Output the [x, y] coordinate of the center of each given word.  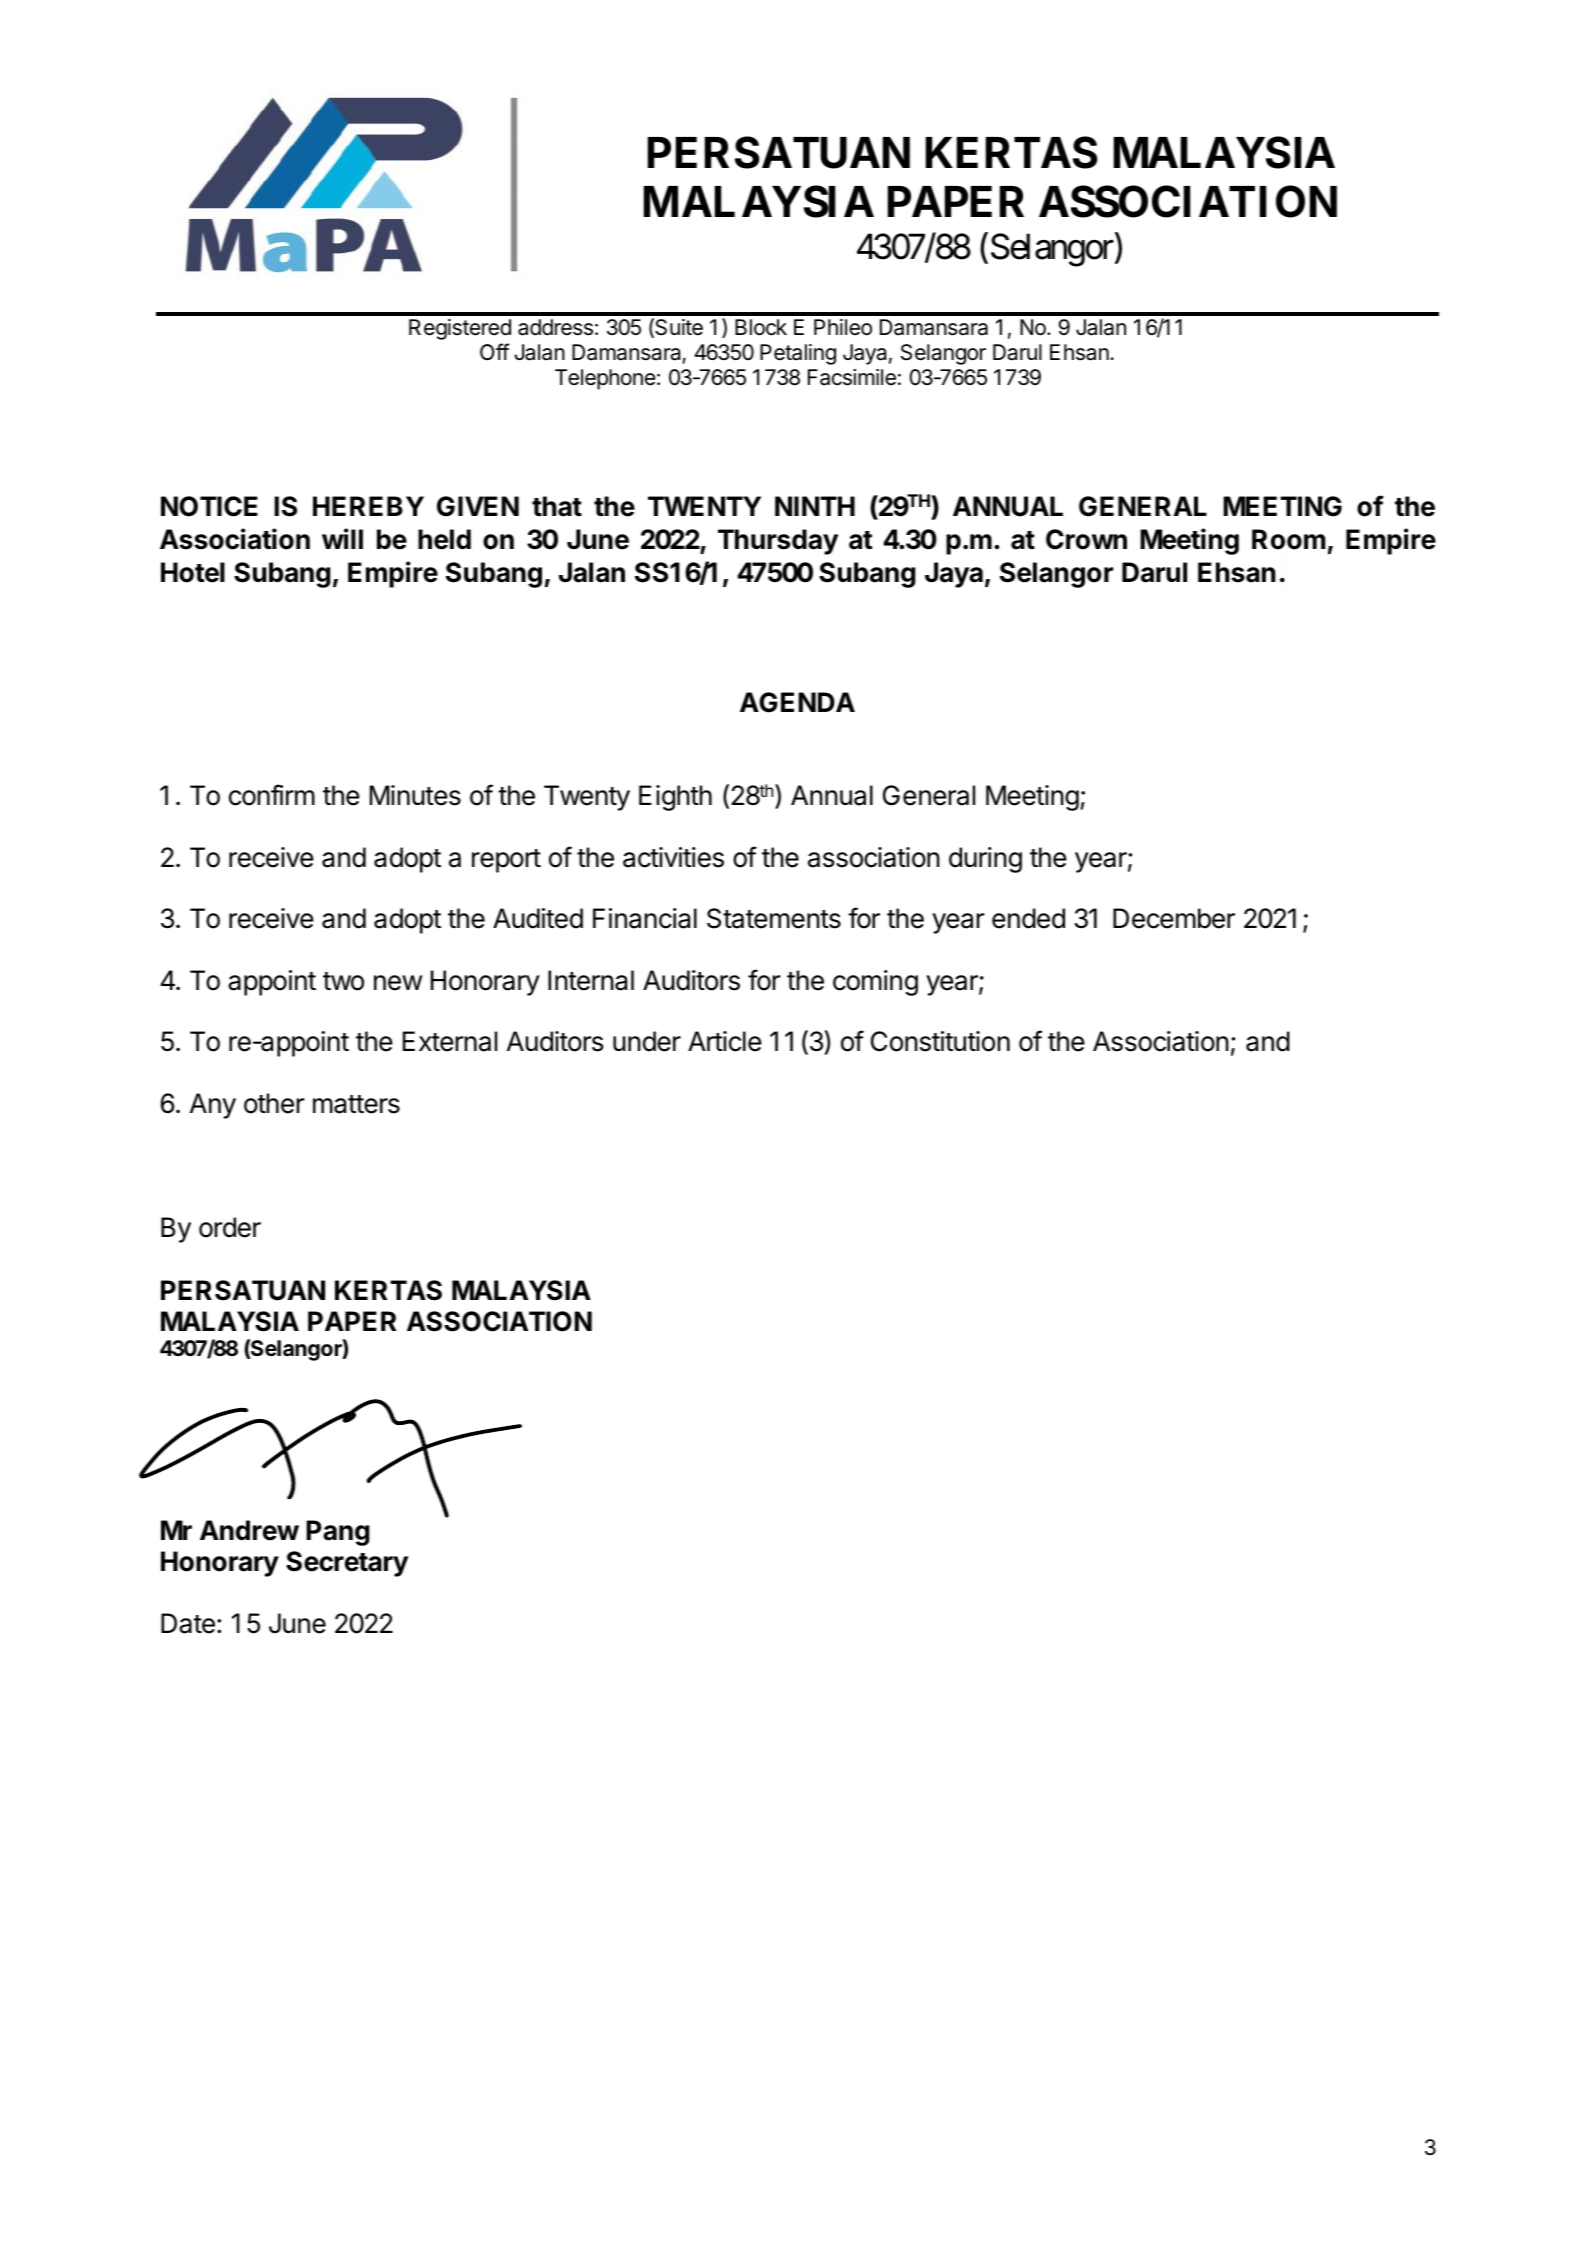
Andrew [249, 1530]
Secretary [347, 1564]
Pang [338, 1533]
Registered [460, 329]
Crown [1086, 539]
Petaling [798, 354]
